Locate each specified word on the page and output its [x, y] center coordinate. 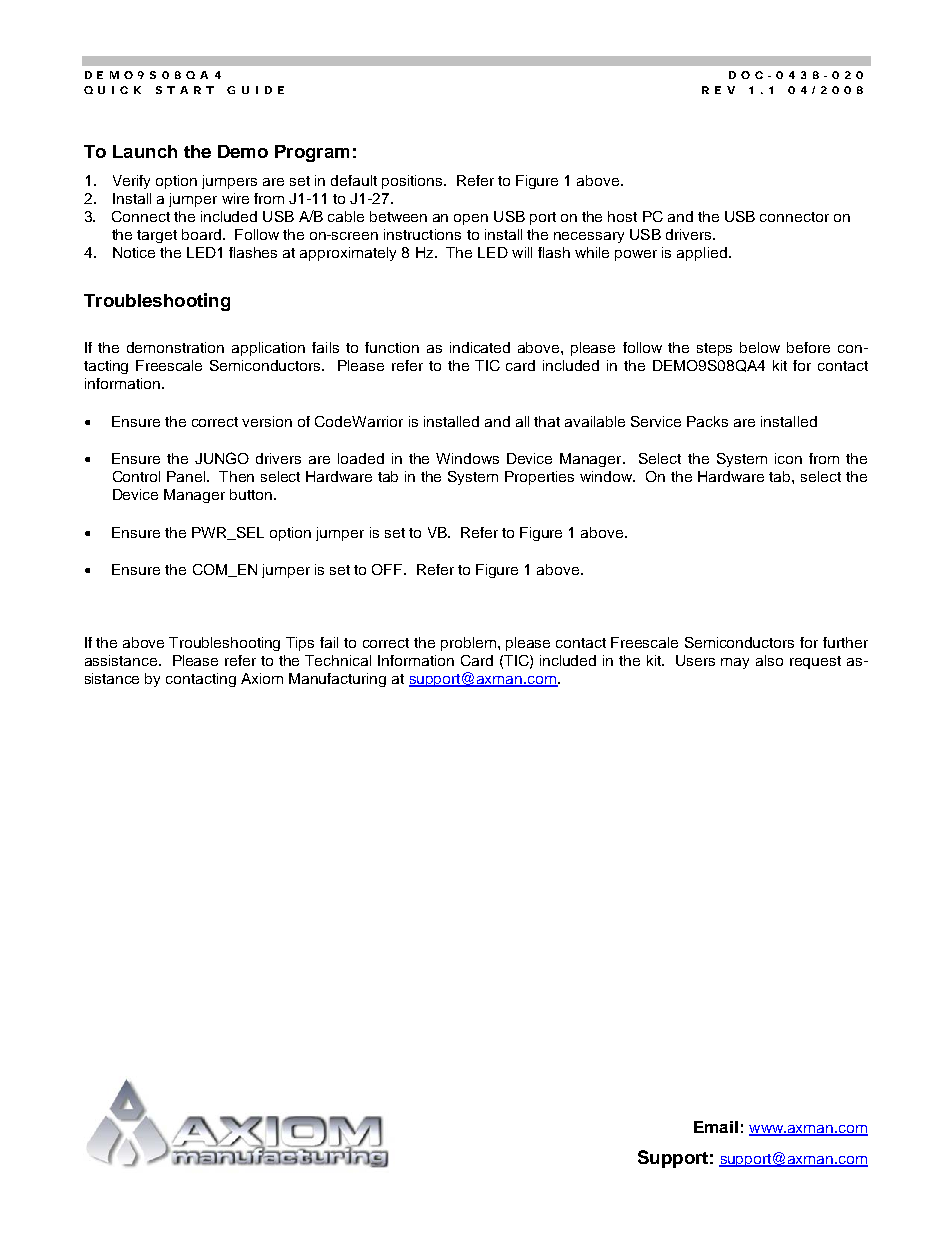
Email [716, 1127]
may [735, 663]
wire [235, 198]
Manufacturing [337, 680]
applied [702, 254]
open [471, 219]
